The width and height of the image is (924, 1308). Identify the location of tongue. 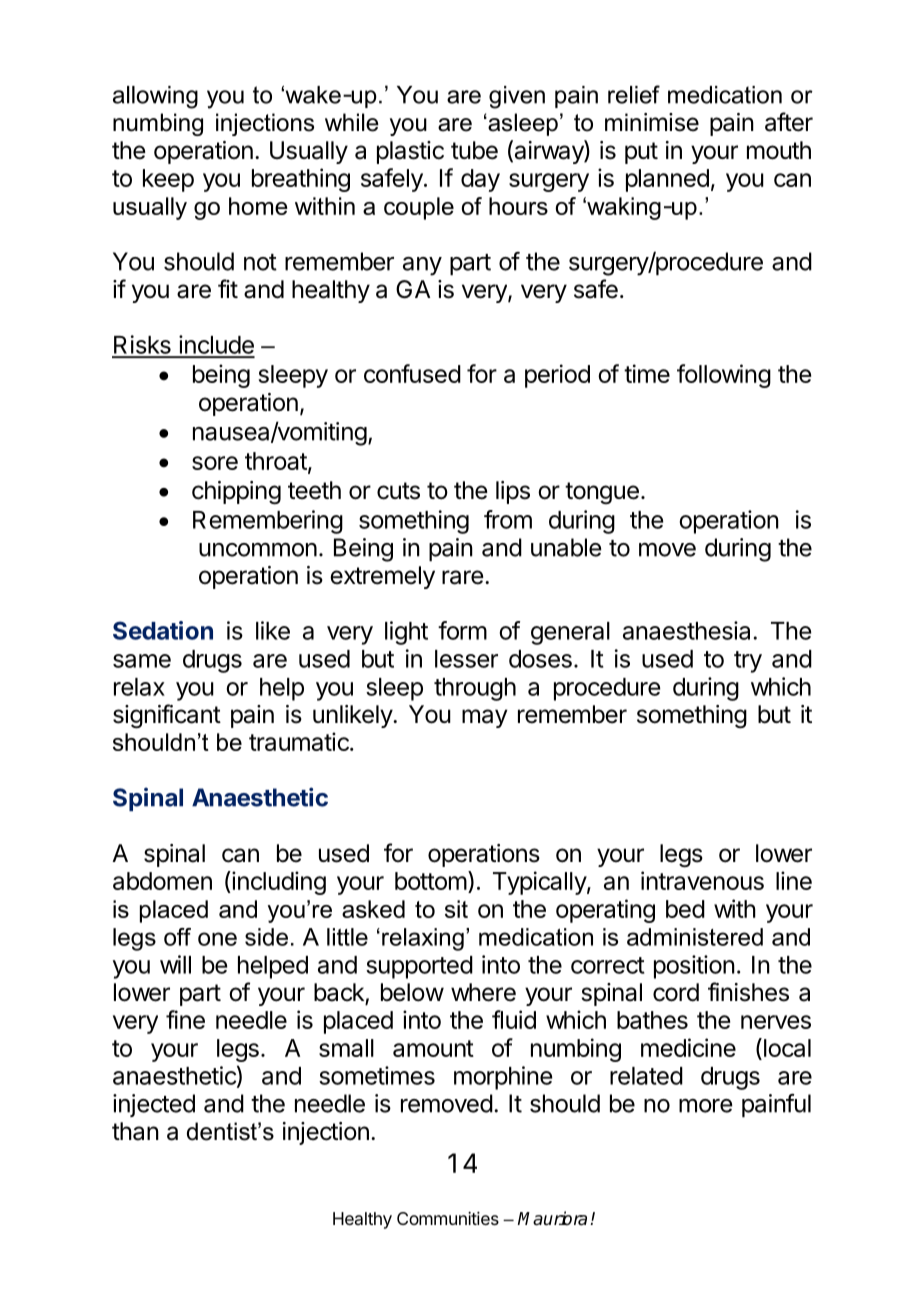
(602, 493).
